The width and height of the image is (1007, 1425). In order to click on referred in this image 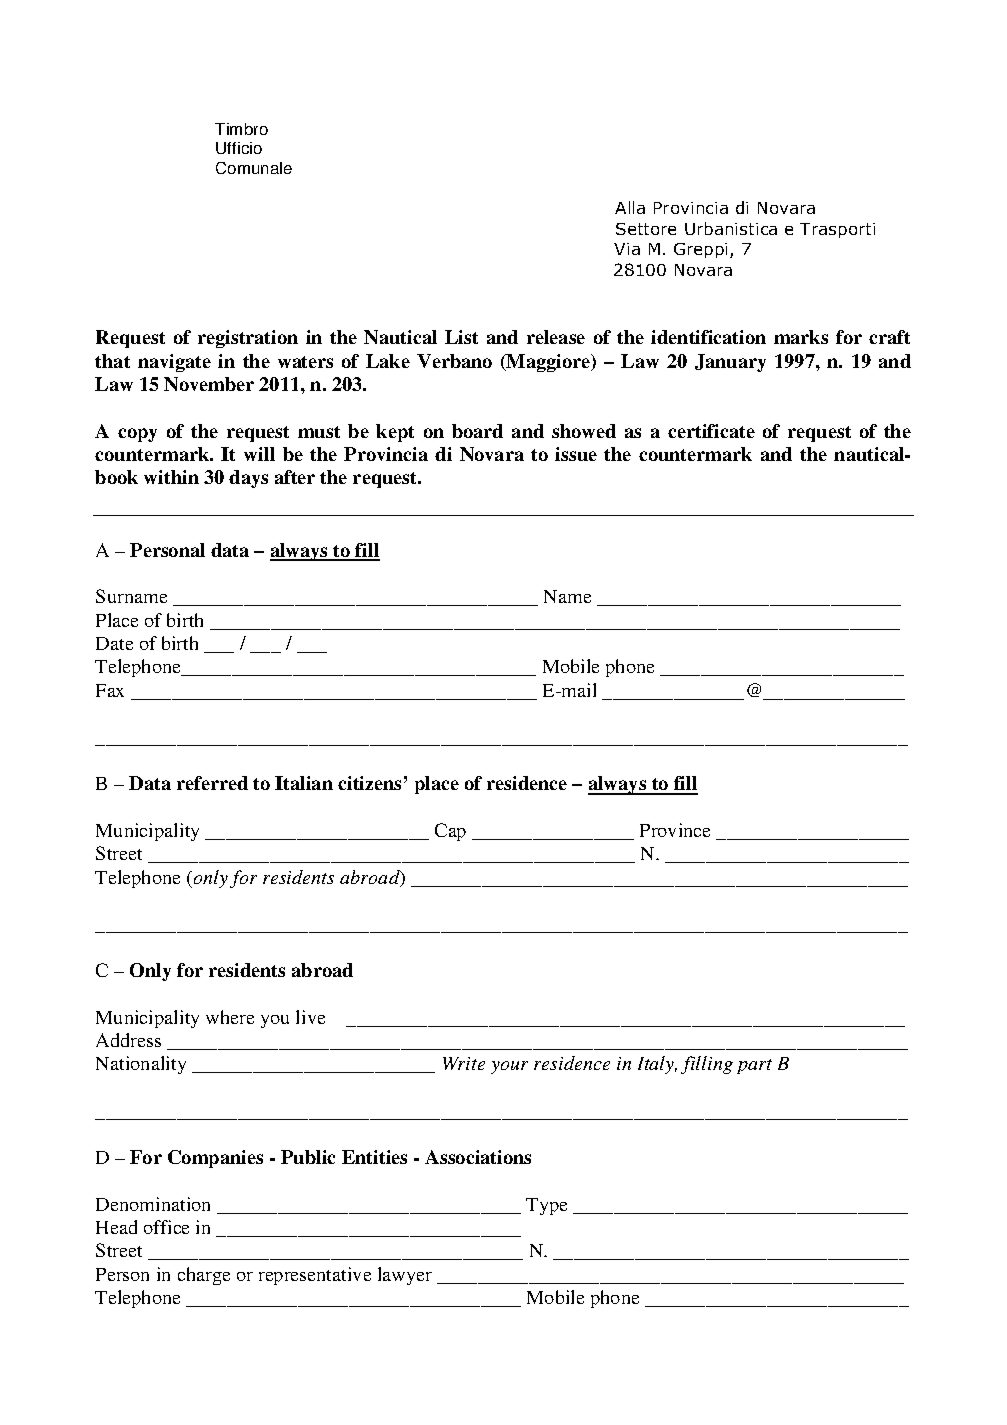, I will do `click(212, 783)`.
